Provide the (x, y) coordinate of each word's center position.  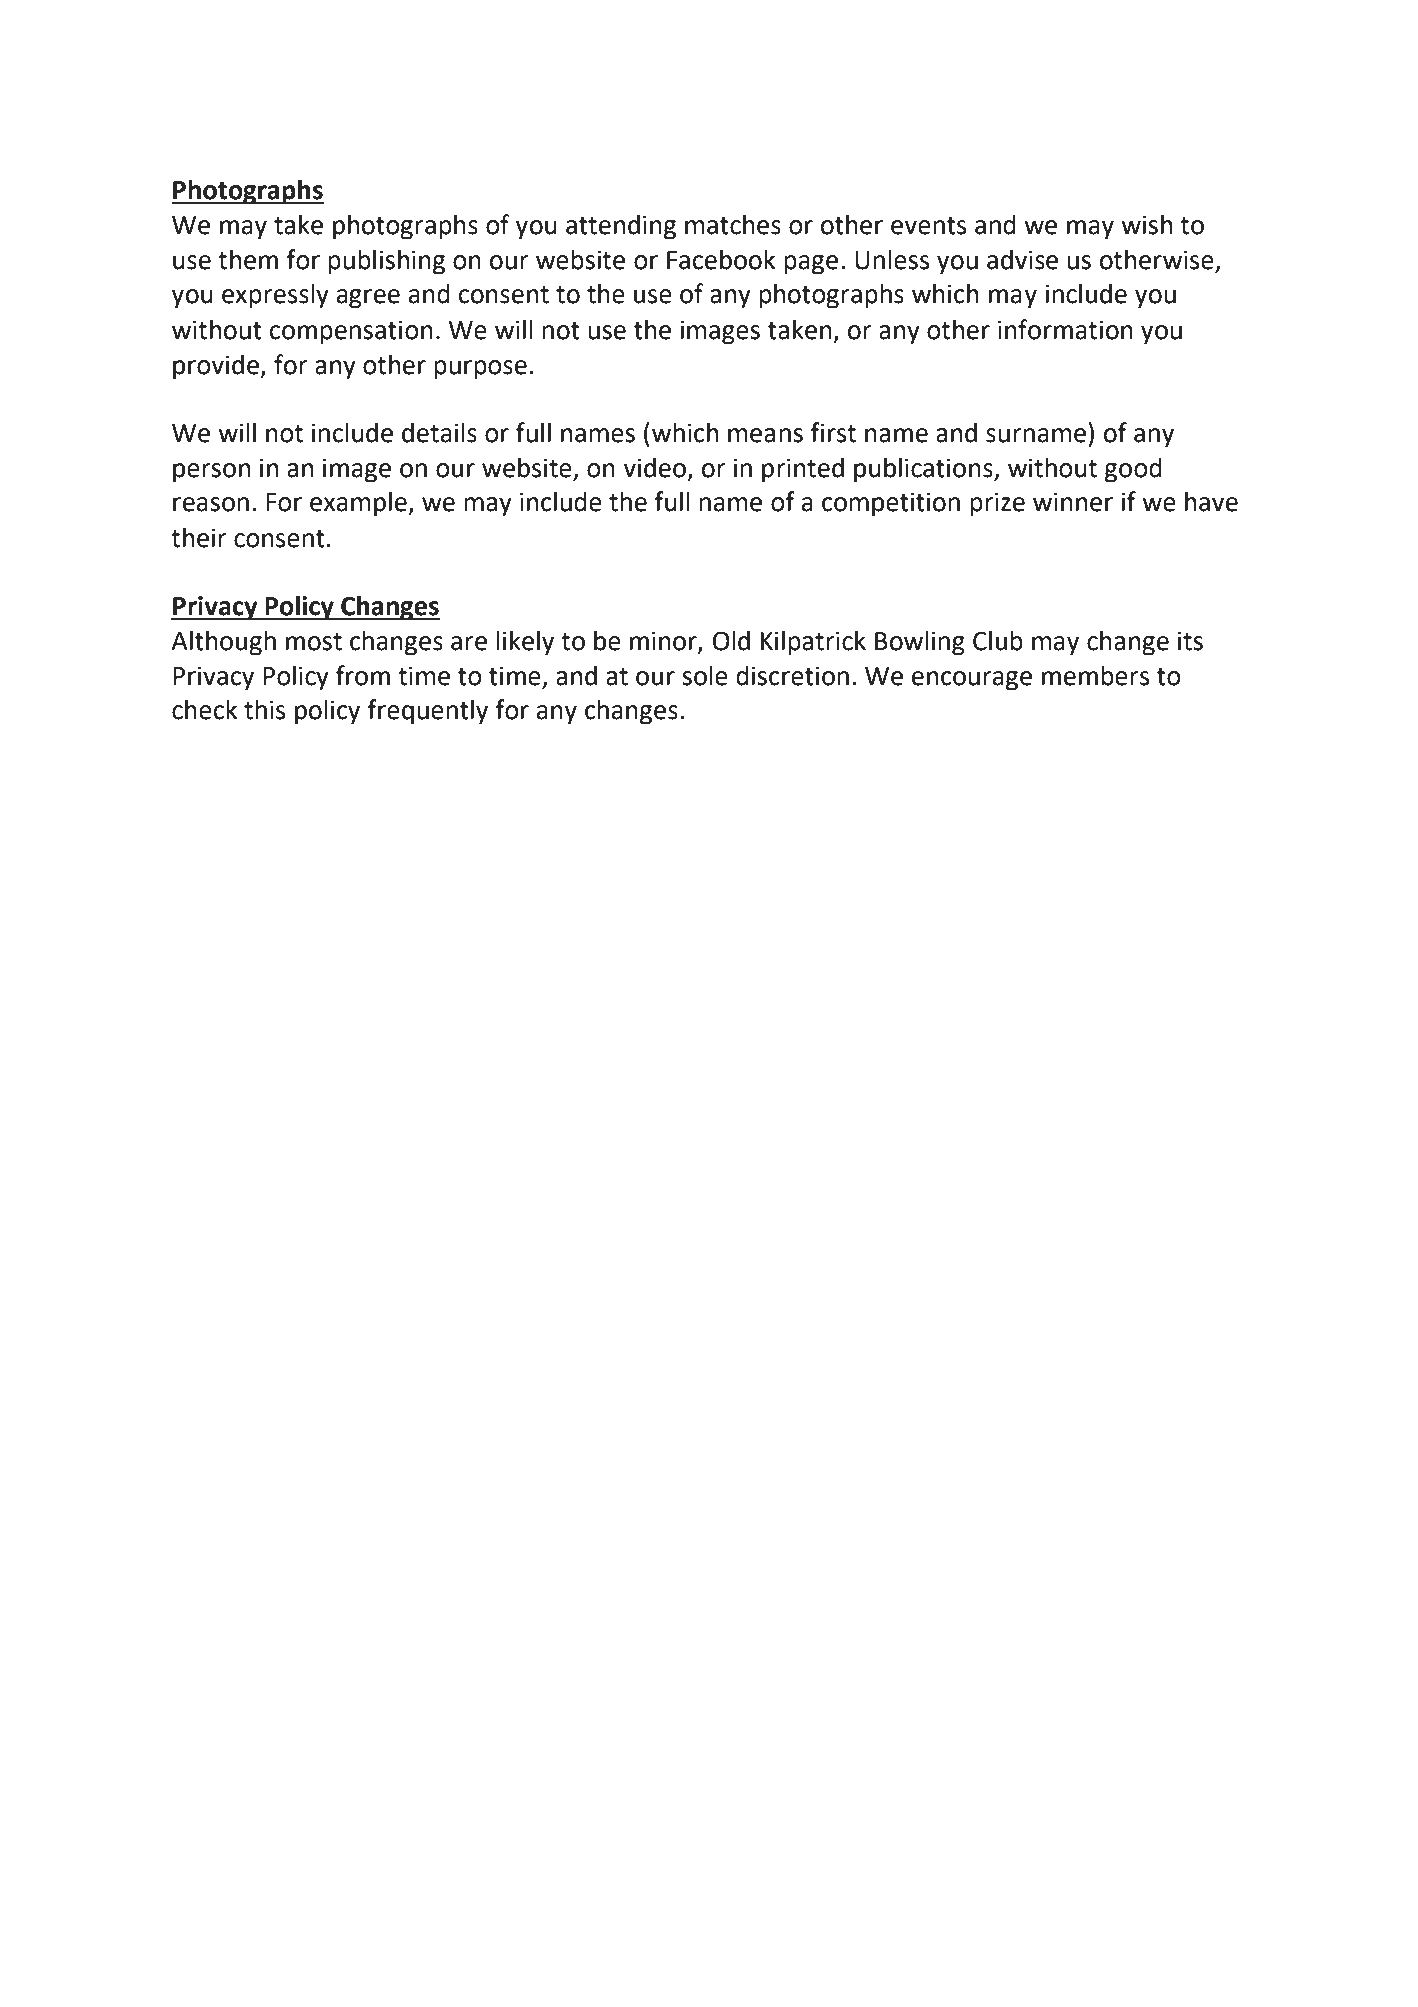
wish (1146, 224)
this (264, 710)
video (654, 467)
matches (733, 224)
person (211, 473)
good (1133, 470)
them (248, 259)
